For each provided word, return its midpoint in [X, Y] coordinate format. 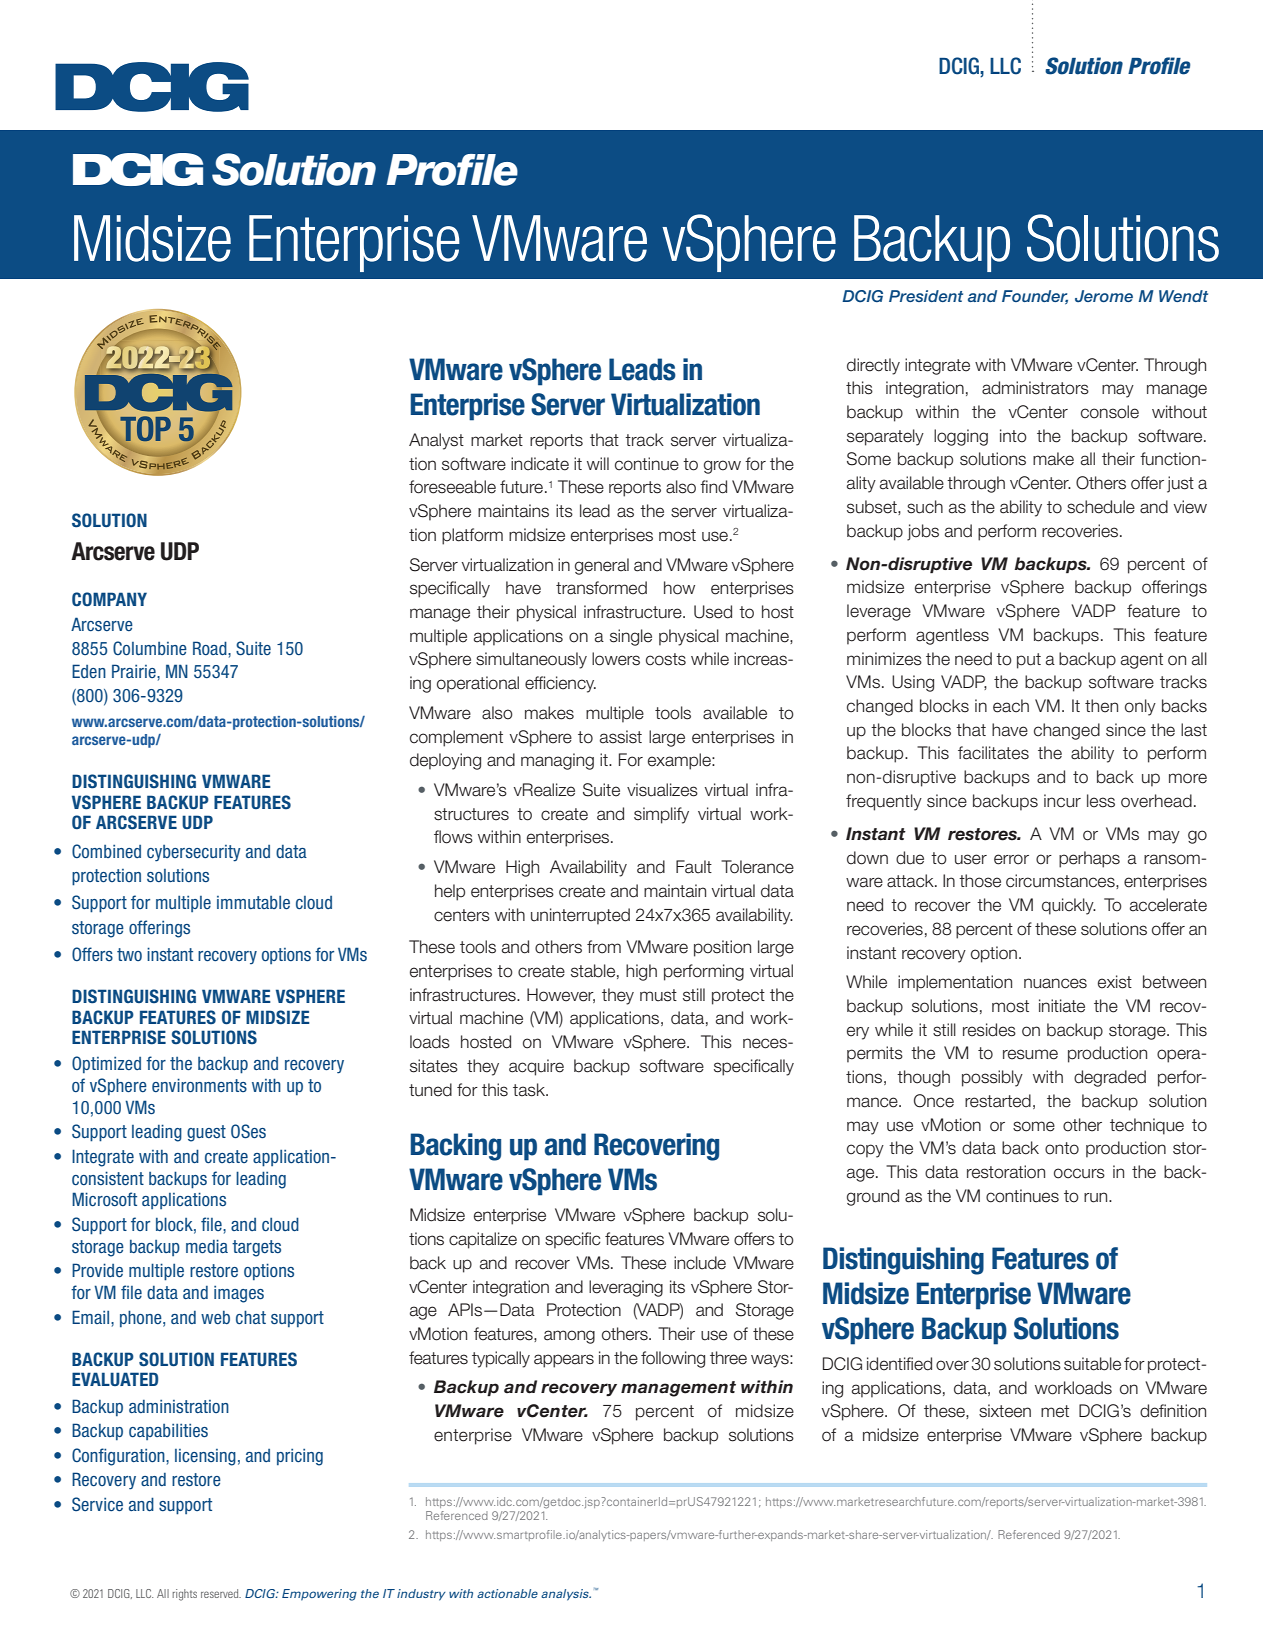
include [700, 1263]
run [1097, 1197]
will [598, 463]
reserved [221, 1593]
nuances [1055, 983]
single [631, 637]
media [207, 1246]
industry [421, 1595]
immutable [253, 902]
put [1029, 661]
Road [211, 648]
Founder [1035, 297]
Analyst [436, 441]
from [604, 947]
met [1055, 1411]
